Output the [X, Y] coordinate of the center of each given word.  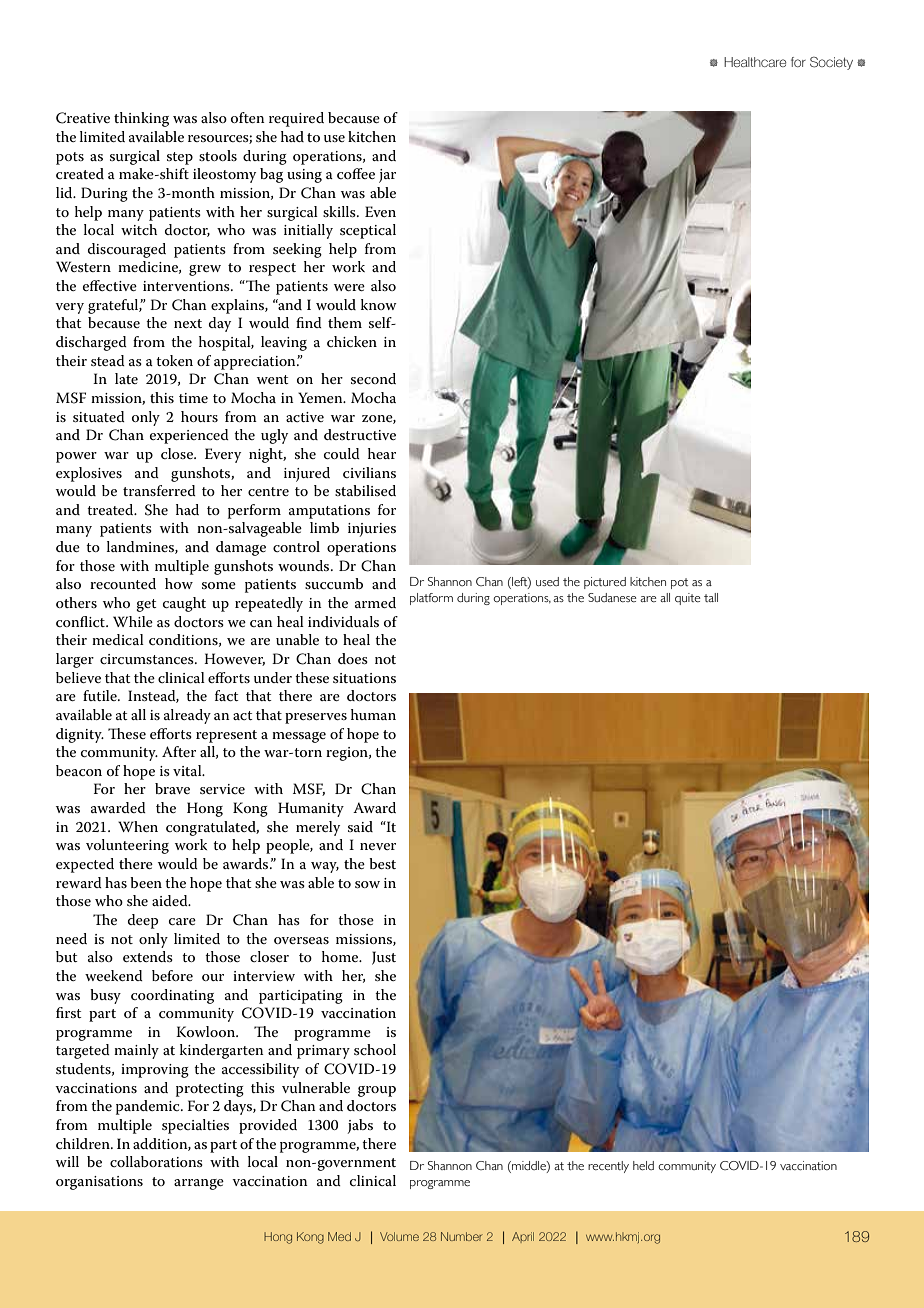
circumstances [148, 659]
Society [831, 63]
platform [431, 599]
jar [387, 176]
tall [711, 597]
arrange [199, 1184]
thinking [141, 119]
